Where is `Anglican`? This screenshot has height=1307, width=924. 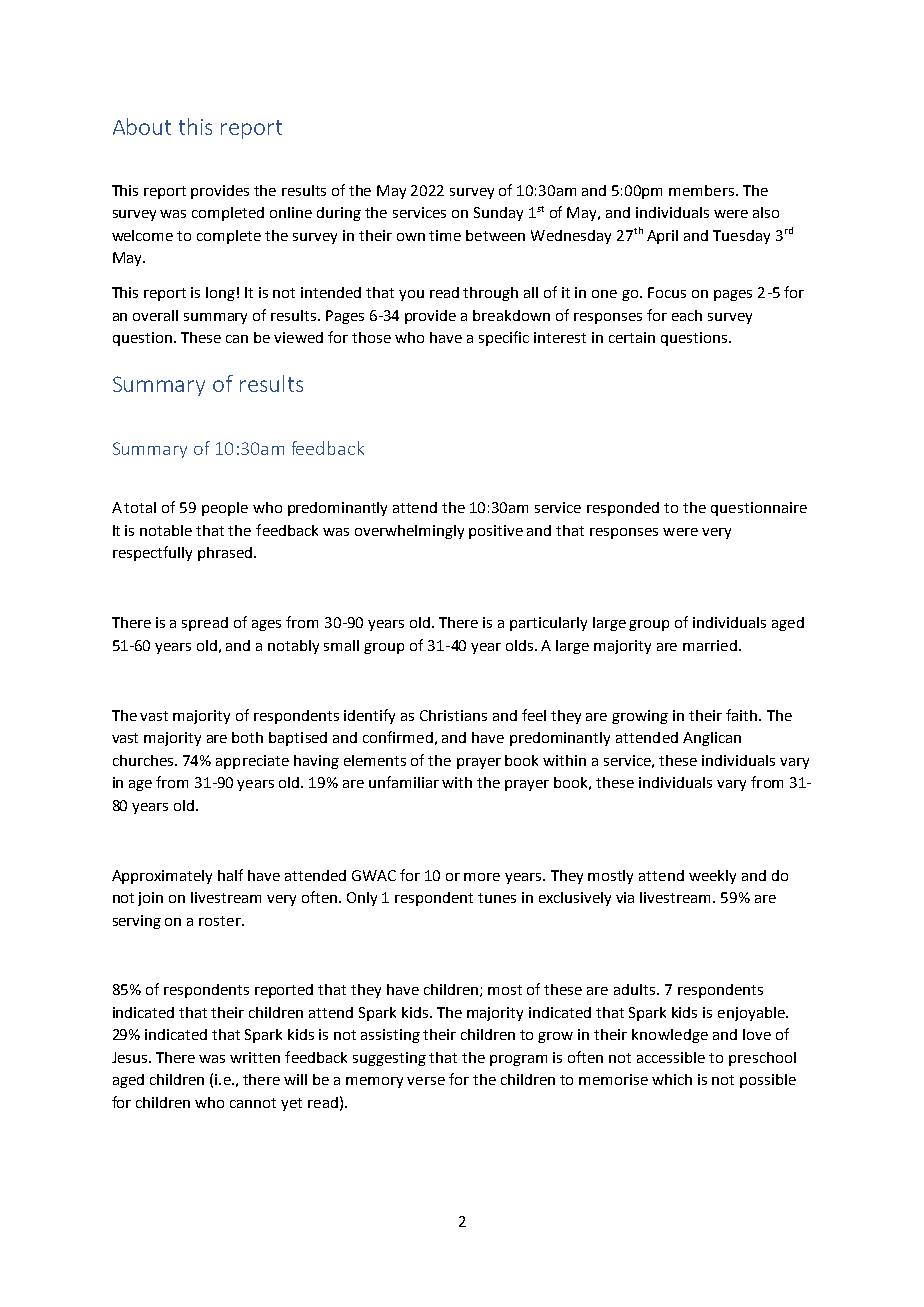 Anglican is located at coordinates (712, 739).
